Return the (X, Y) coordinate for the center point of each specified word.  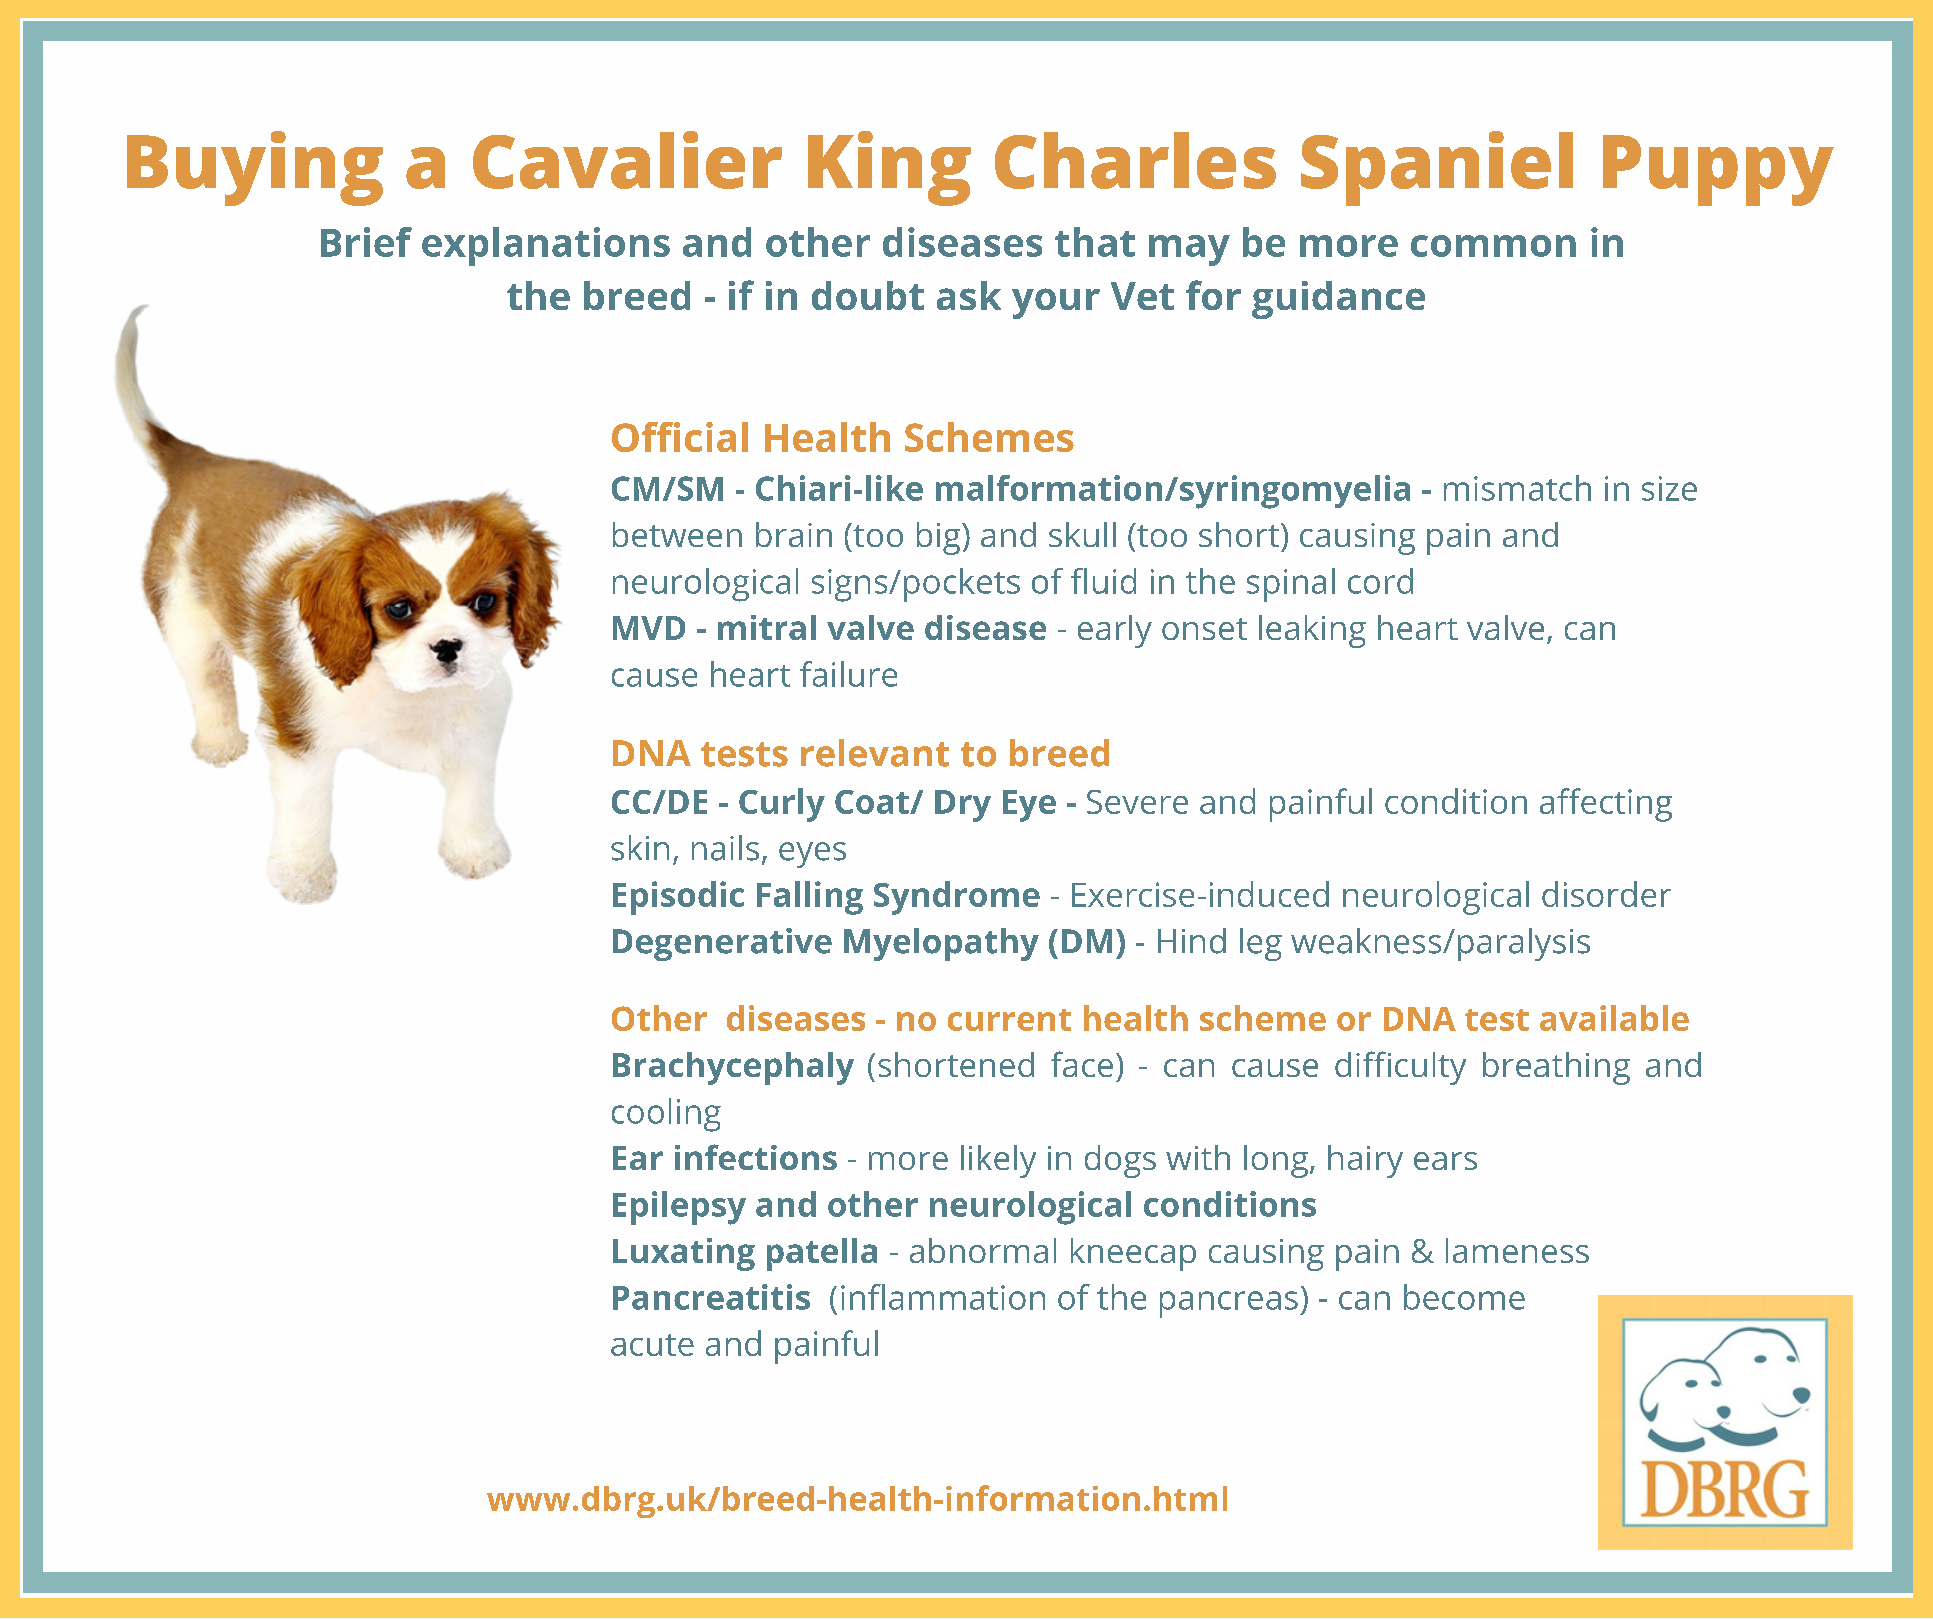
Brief (366, 242)
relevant (875, 753)
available (1614, 1018)
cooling (666, 1115)
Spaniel (1437, 168)
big (940, 538)
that (1095, 242)
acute (652, 1345)
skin (640, 848)
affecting (1606, 805)
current (1009, 1020)
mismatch (1517, 488)
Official (680, 437)
